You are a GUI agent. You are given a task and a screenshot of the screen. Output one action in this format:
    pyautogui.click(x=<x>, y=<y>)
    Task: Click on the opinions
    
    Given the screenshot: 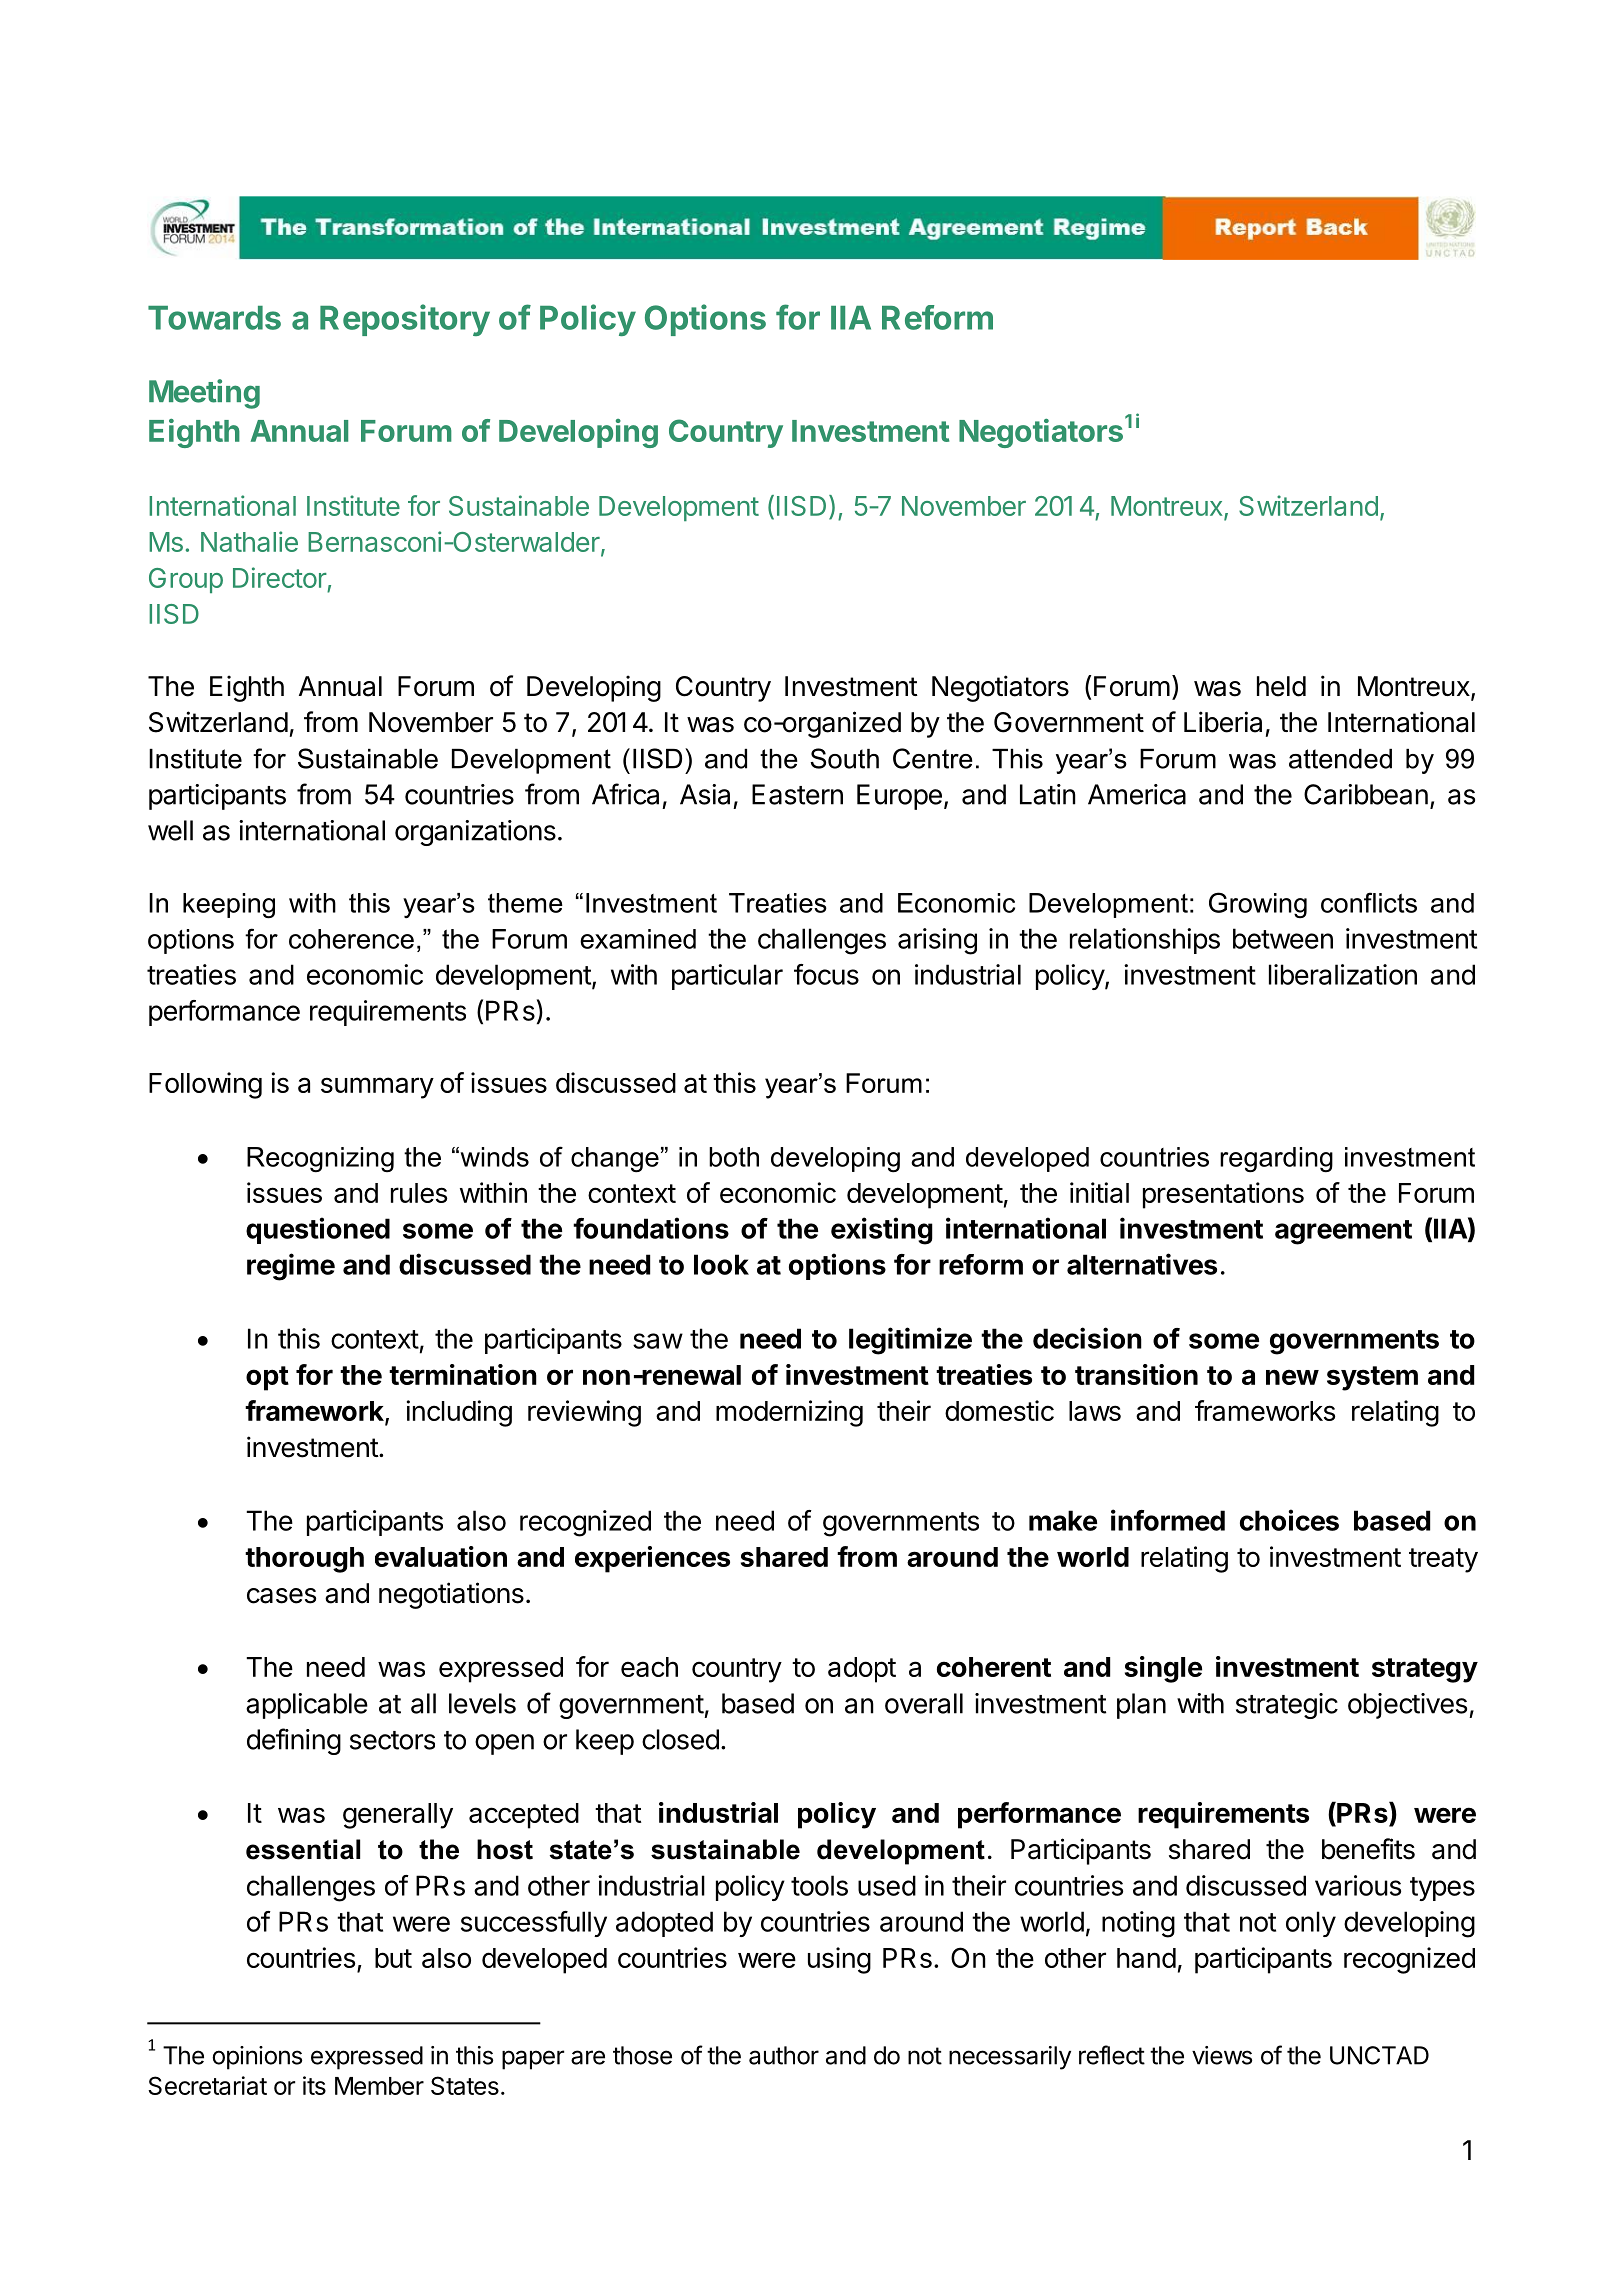 What is the action you would take?
    pyautogui.click(x=257, y=2058)
